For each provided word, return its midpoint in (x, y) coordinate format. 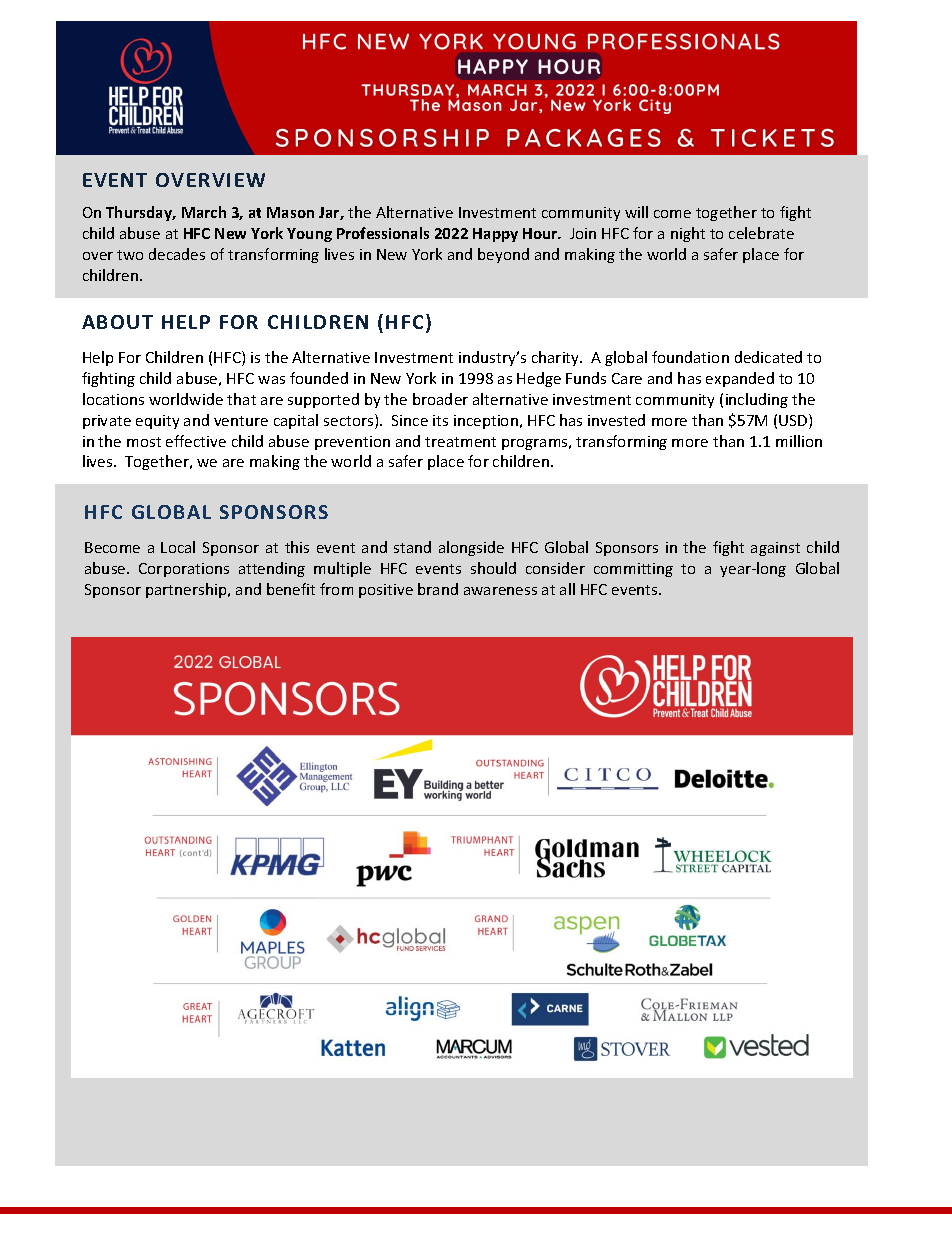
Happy (495, 235)
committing (633, 570)
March (204, 212)
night (688, 234)
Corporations (184, 570)
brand (438, 589)
